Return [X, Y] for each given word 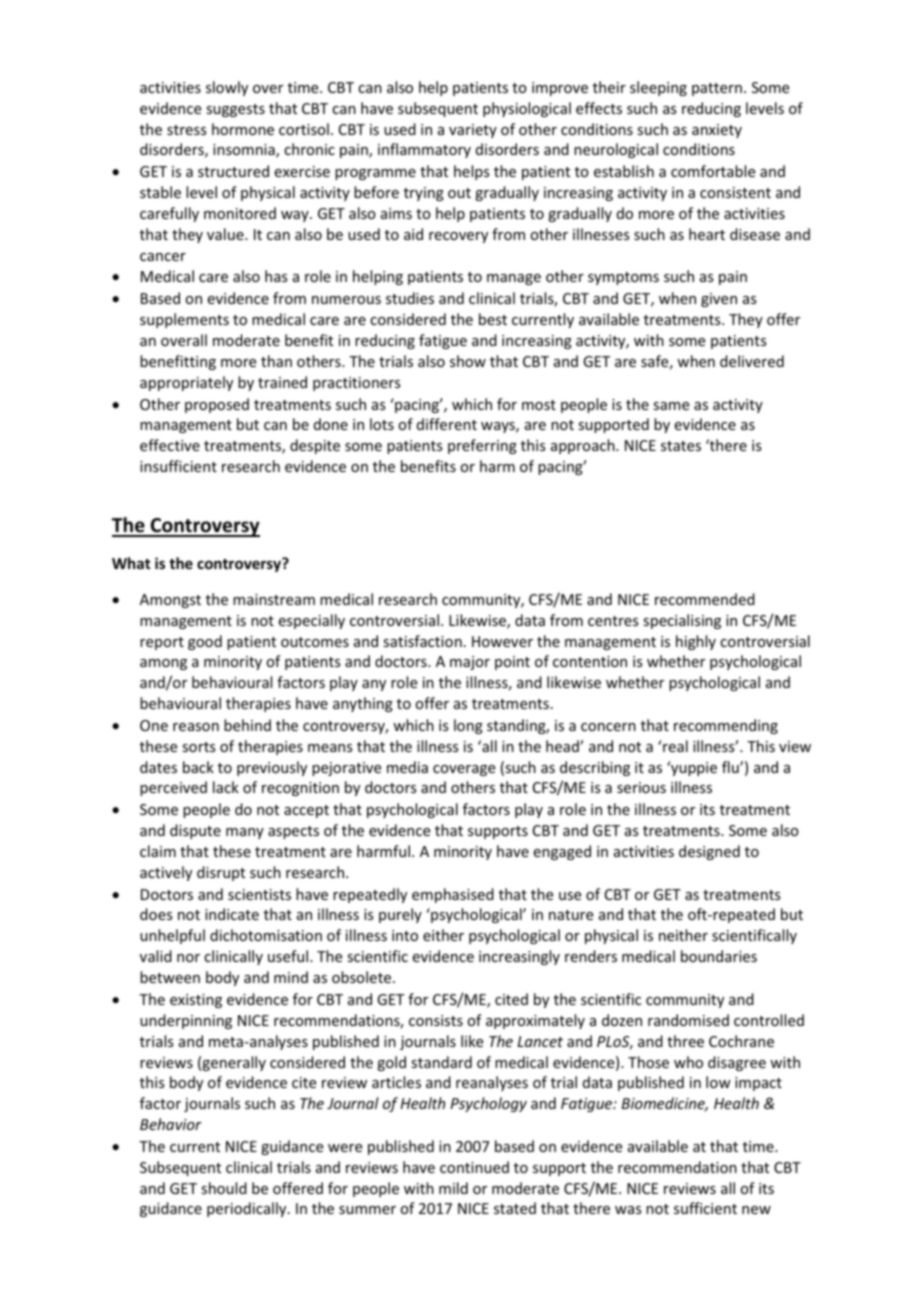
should [224, 1188]
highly [696, 642]
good [205, 642]
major [470, 663]
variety [473, 131]
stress [186, 130]
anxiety [717, 131]
